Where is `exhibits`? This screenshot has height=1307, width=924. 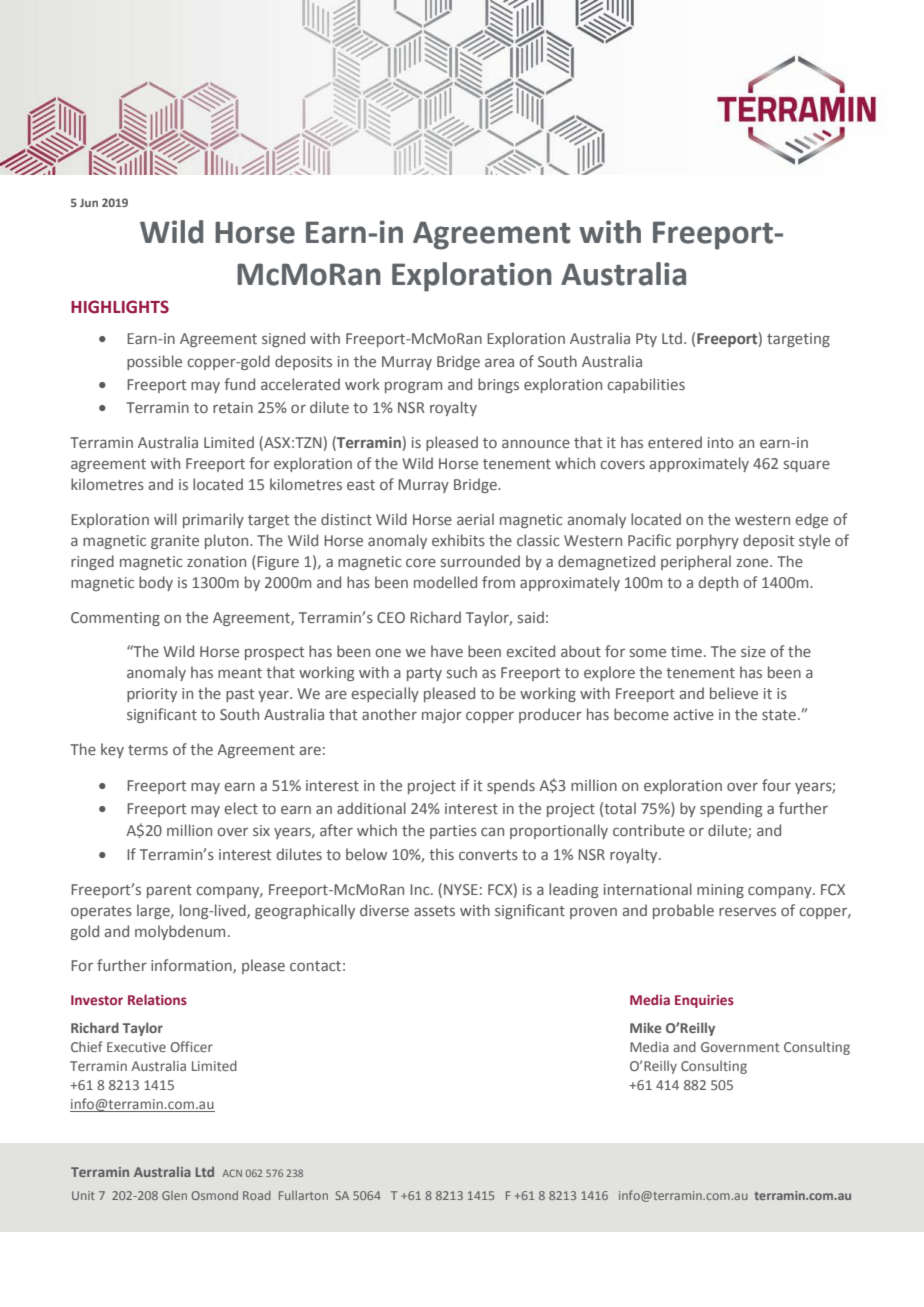
exhibits is located at coordinates (458, 540).
